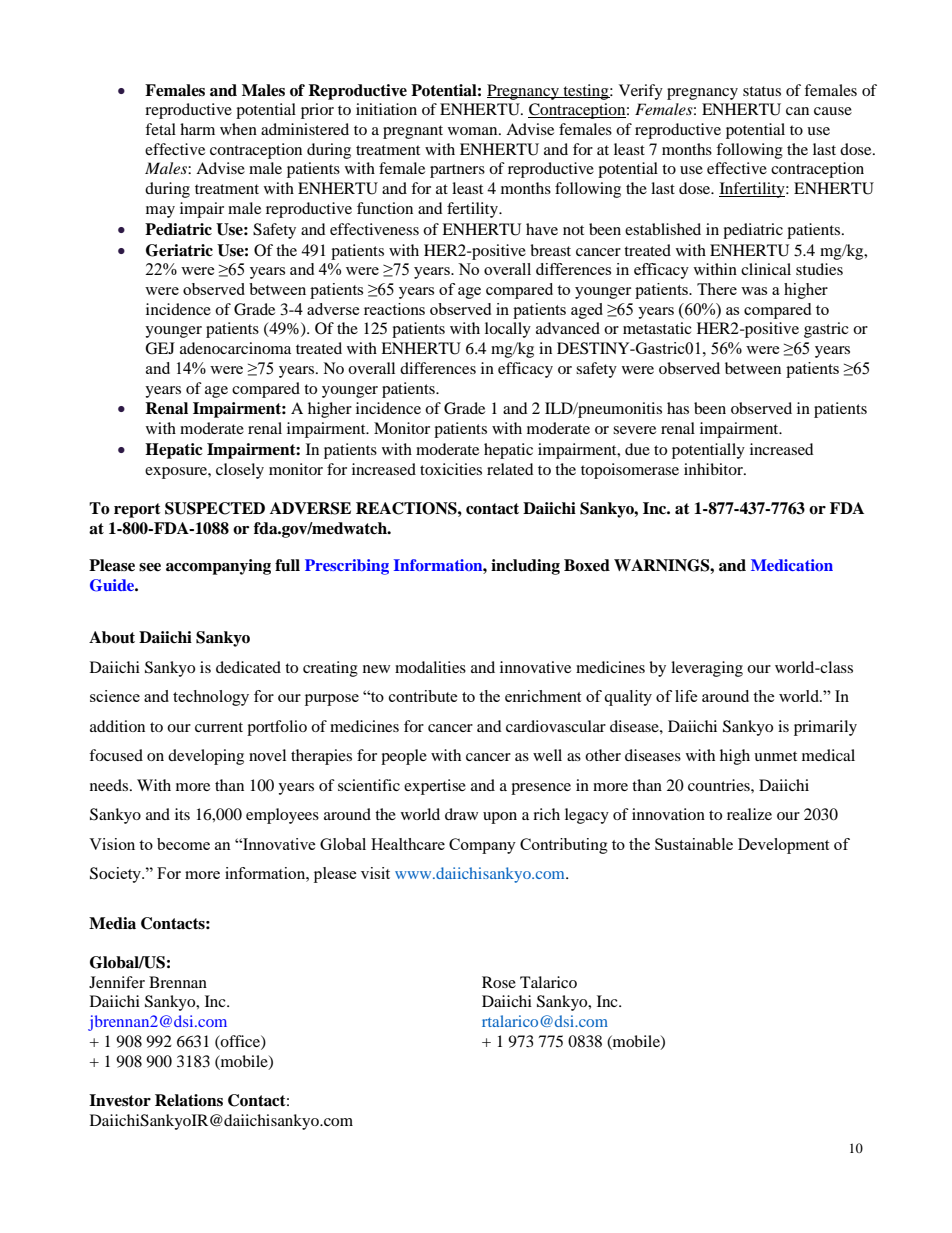 The image size is (952, 1233). Describe the element at coordinates (508, 330) in the image. I see `locally` at that location.
